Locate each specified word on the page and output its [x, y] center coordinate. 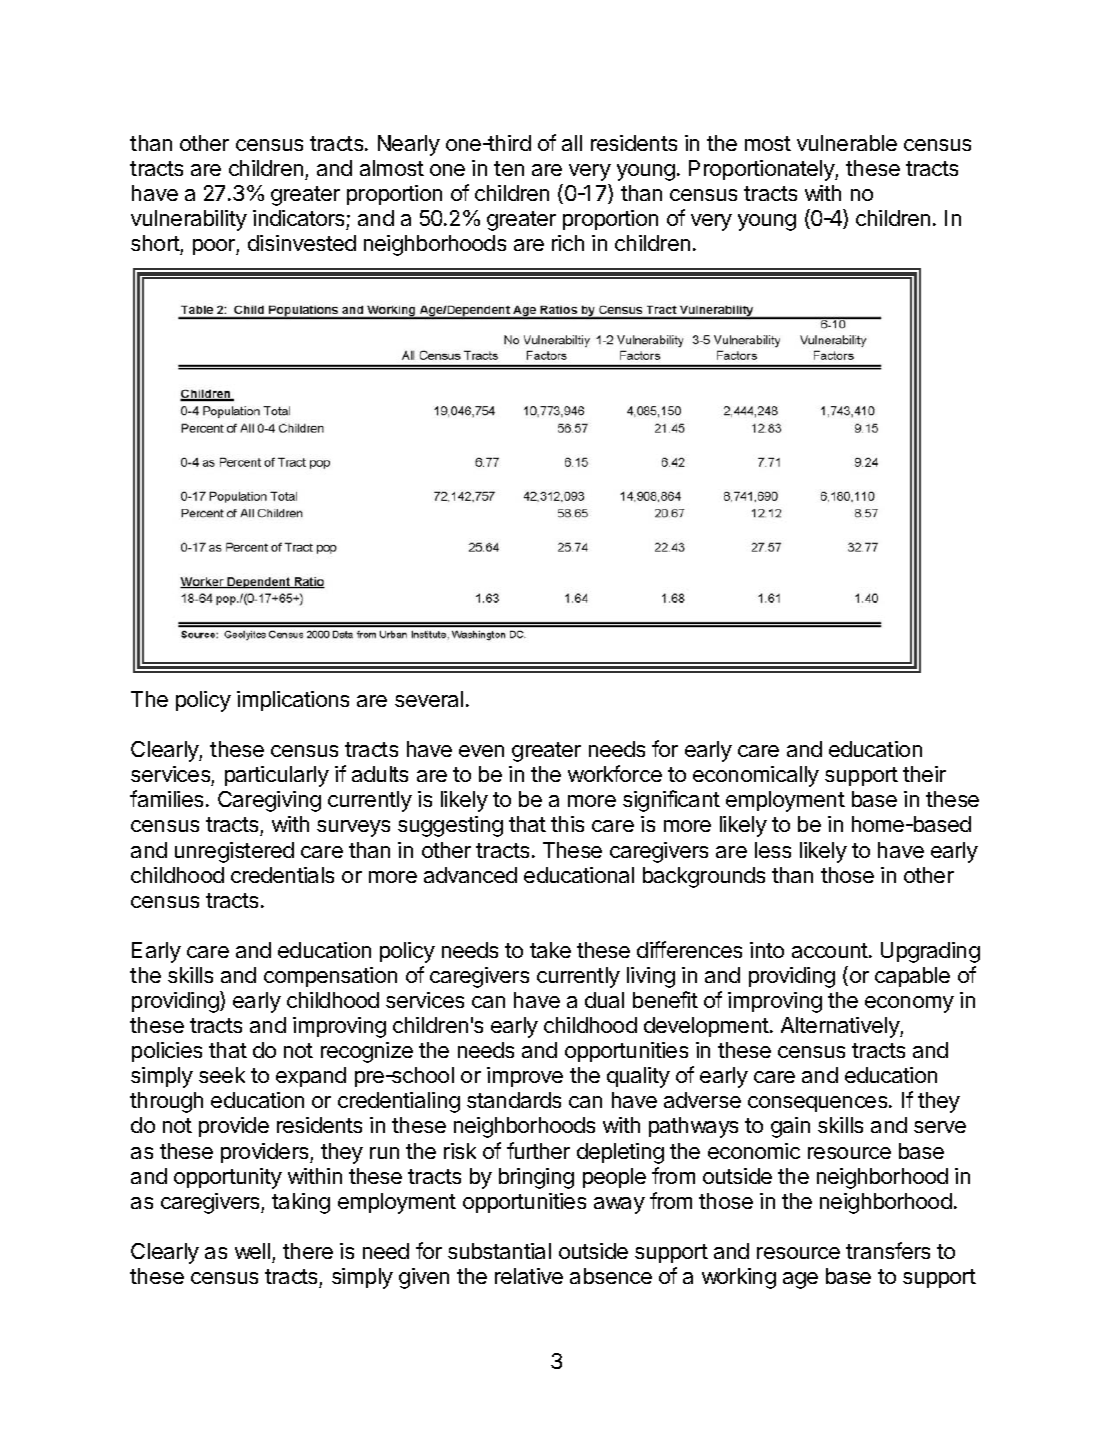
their [924, 774]
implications [293, 701]
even [481, 751]
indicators [298, 218]
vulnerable [847, 143]
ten [509, 168]
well [252, 1251]
